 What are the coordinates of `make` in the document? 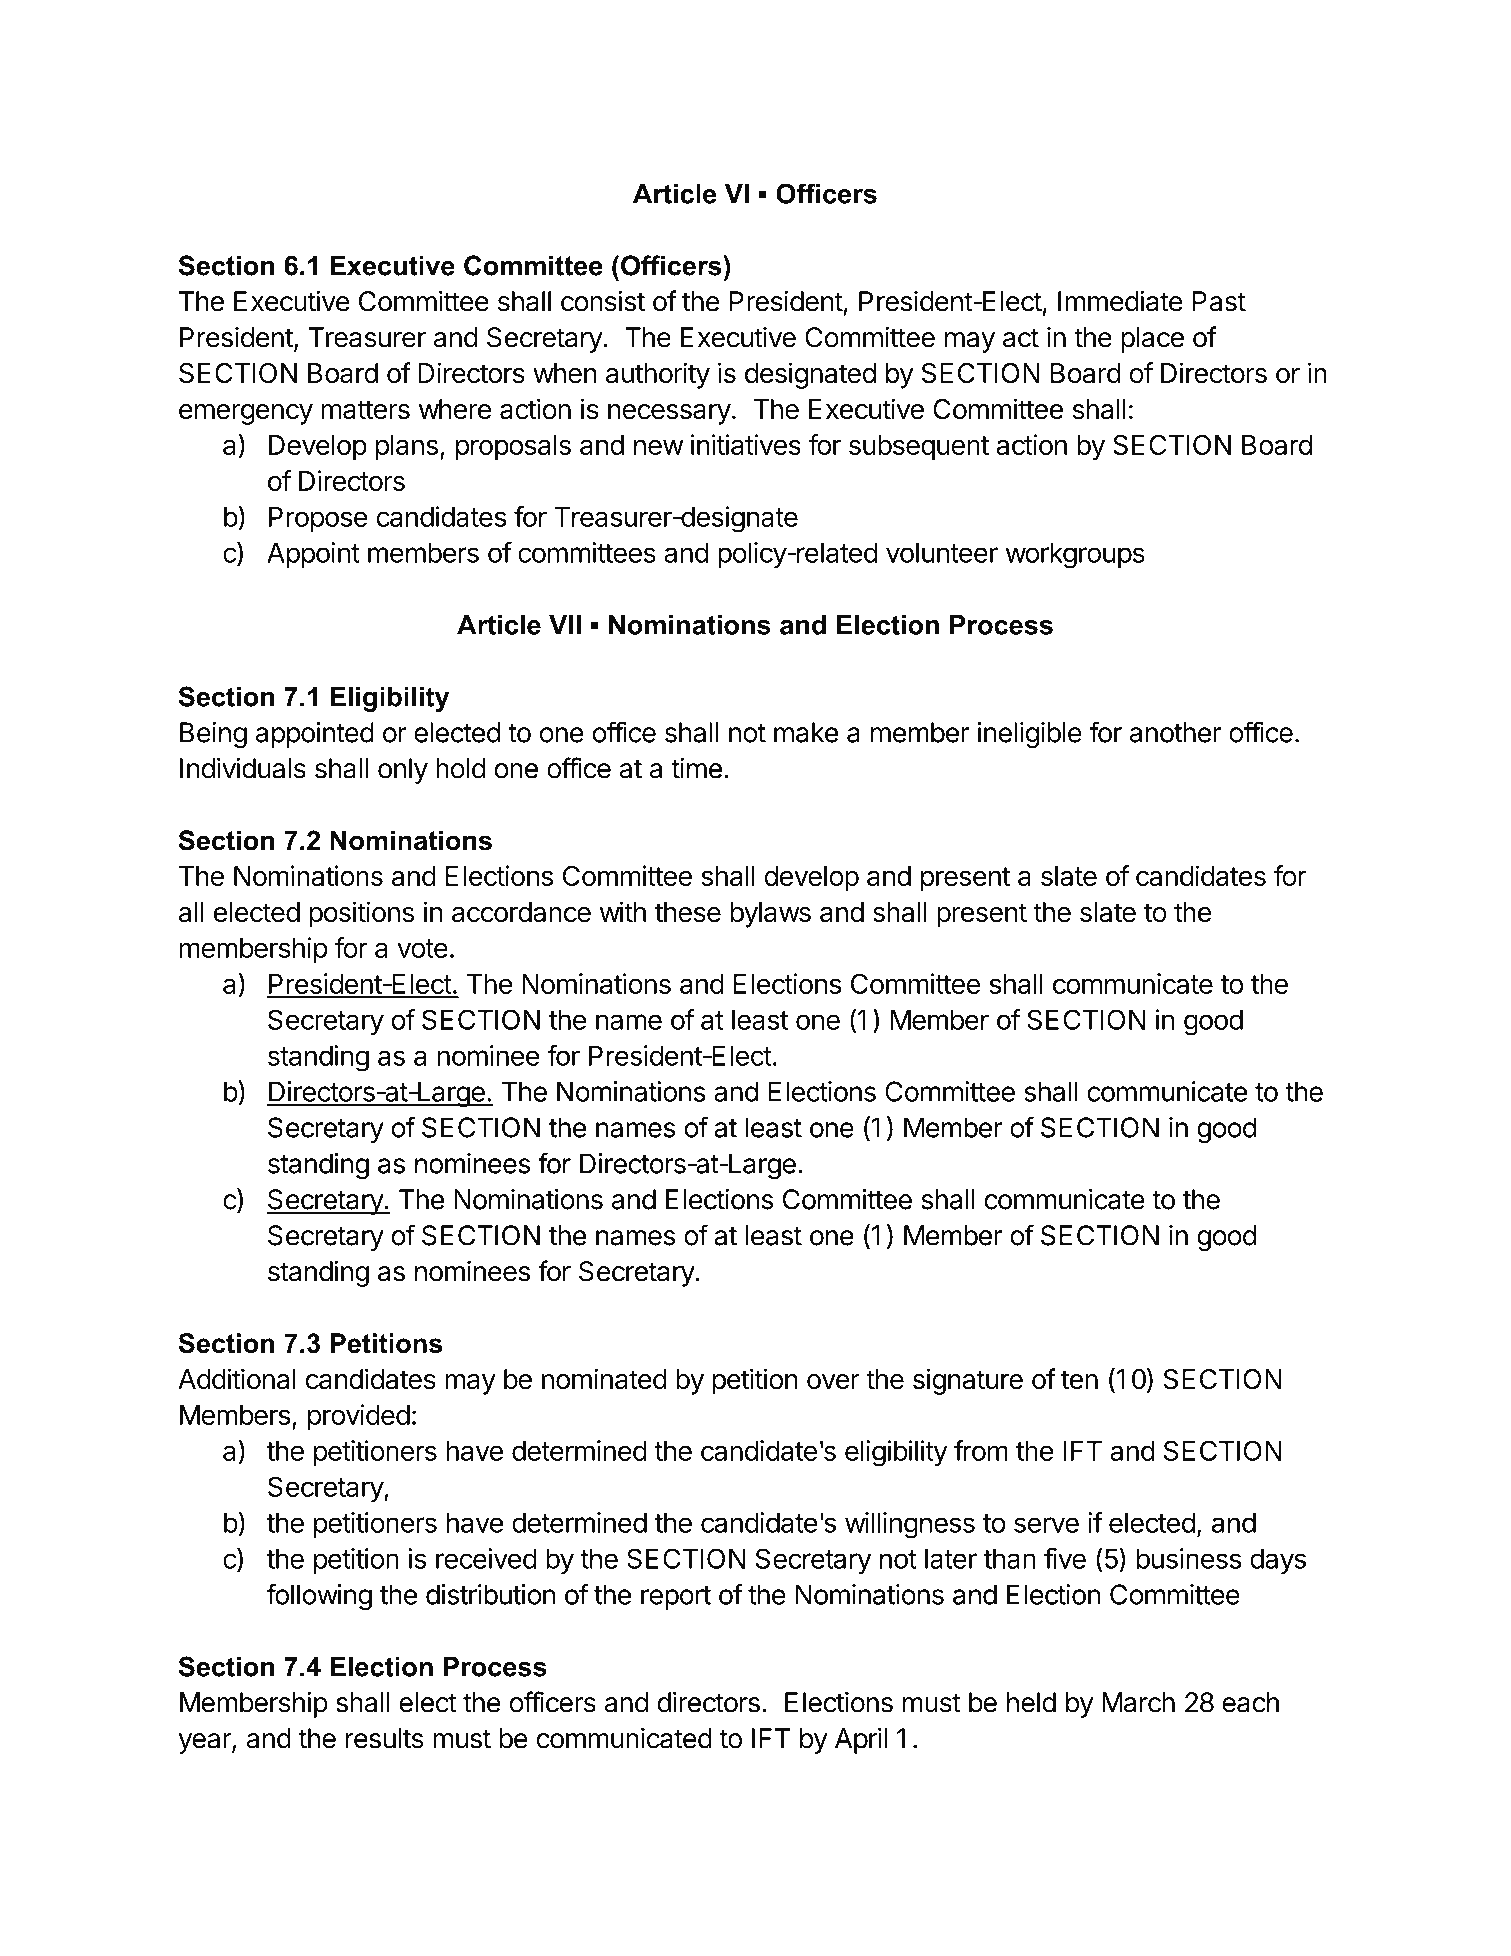 It's located at (806, 732).
